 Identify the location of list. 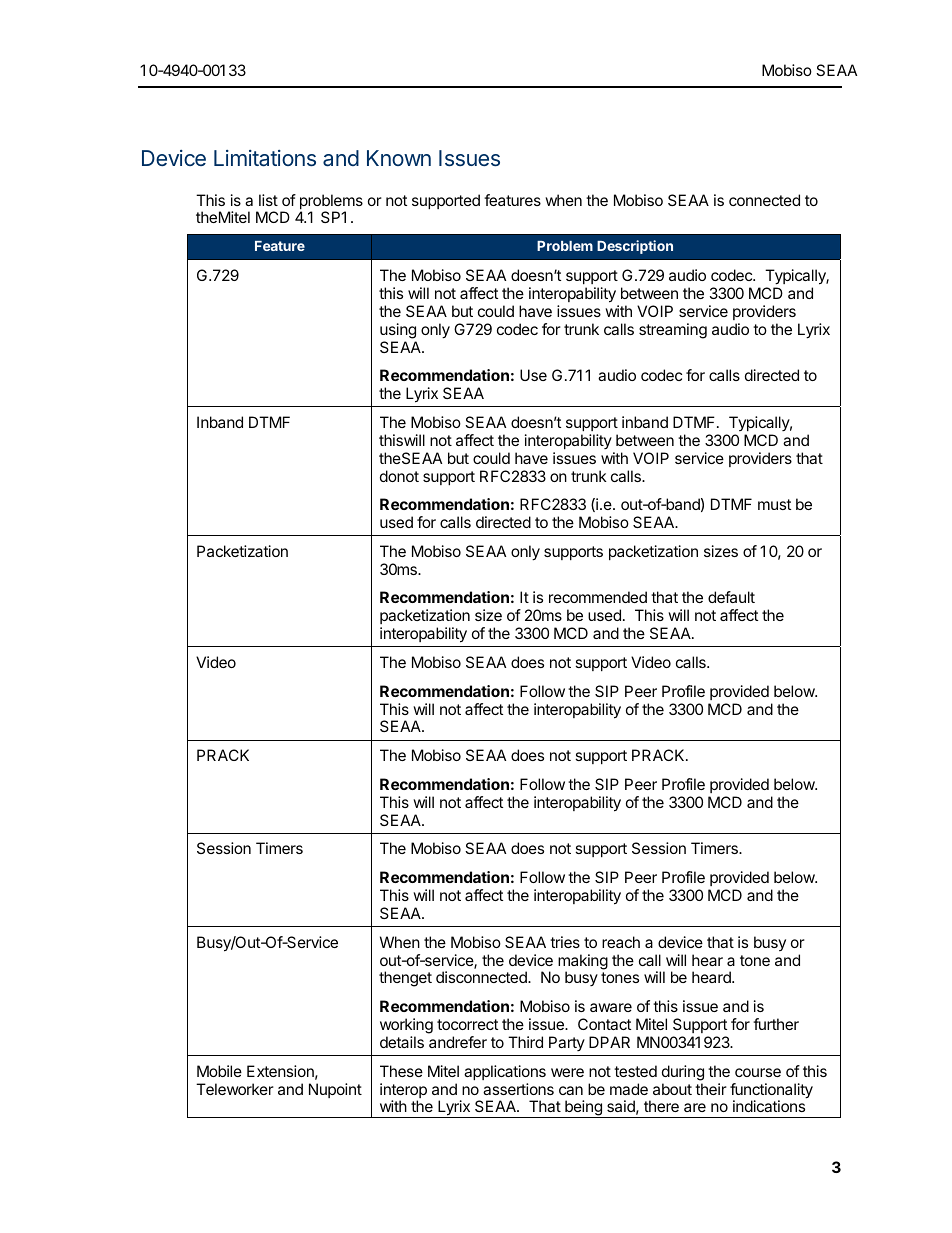
(268, 200).
